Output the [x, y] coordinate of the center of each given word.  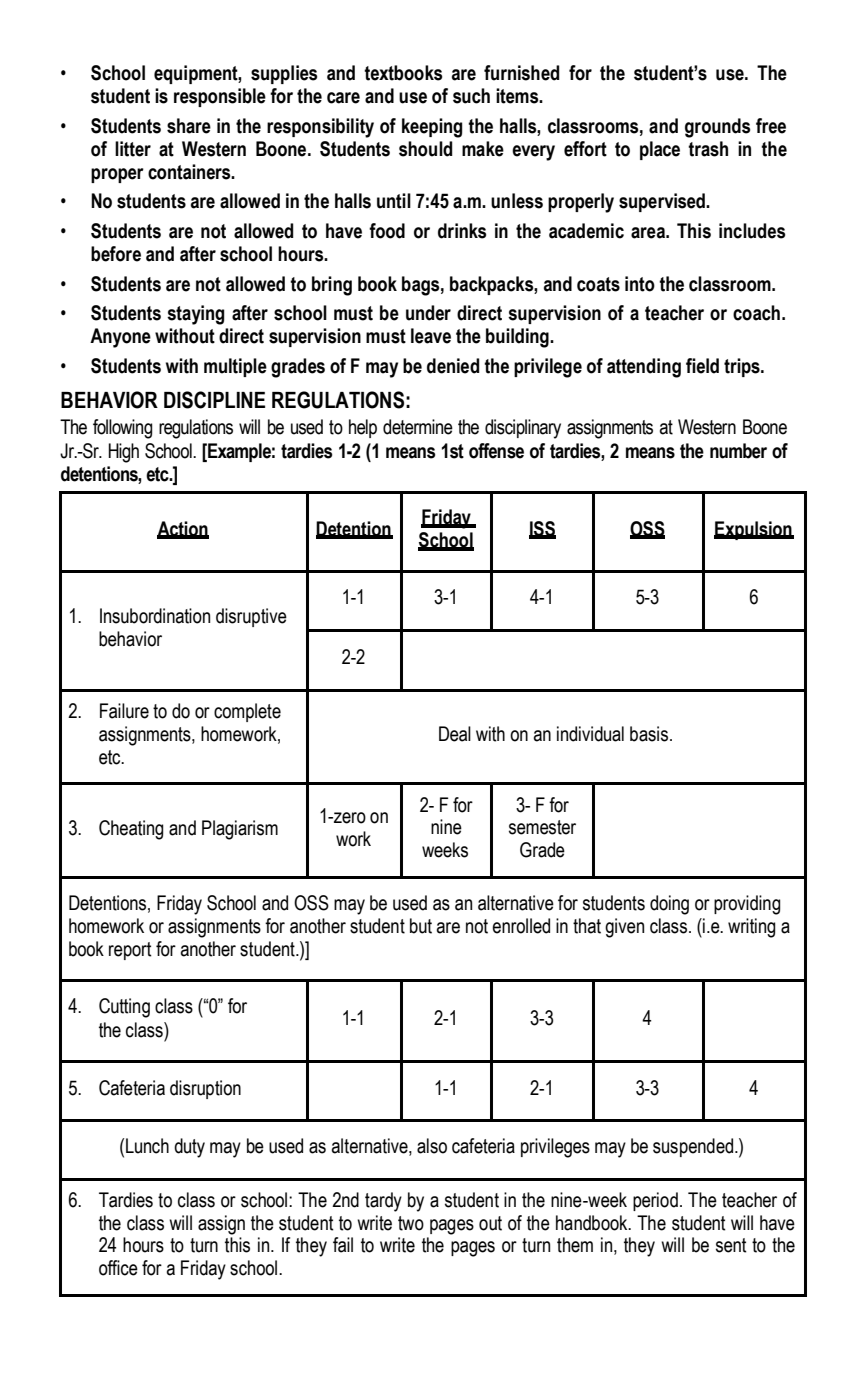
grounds [717, 128]
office [118, 1268]
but [421, 926]
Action [183, 529]
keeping [432, 128]
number [738, 451]
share [189, 126]
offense [496, 451]
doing [669, 905]
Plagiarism [240, 830]
